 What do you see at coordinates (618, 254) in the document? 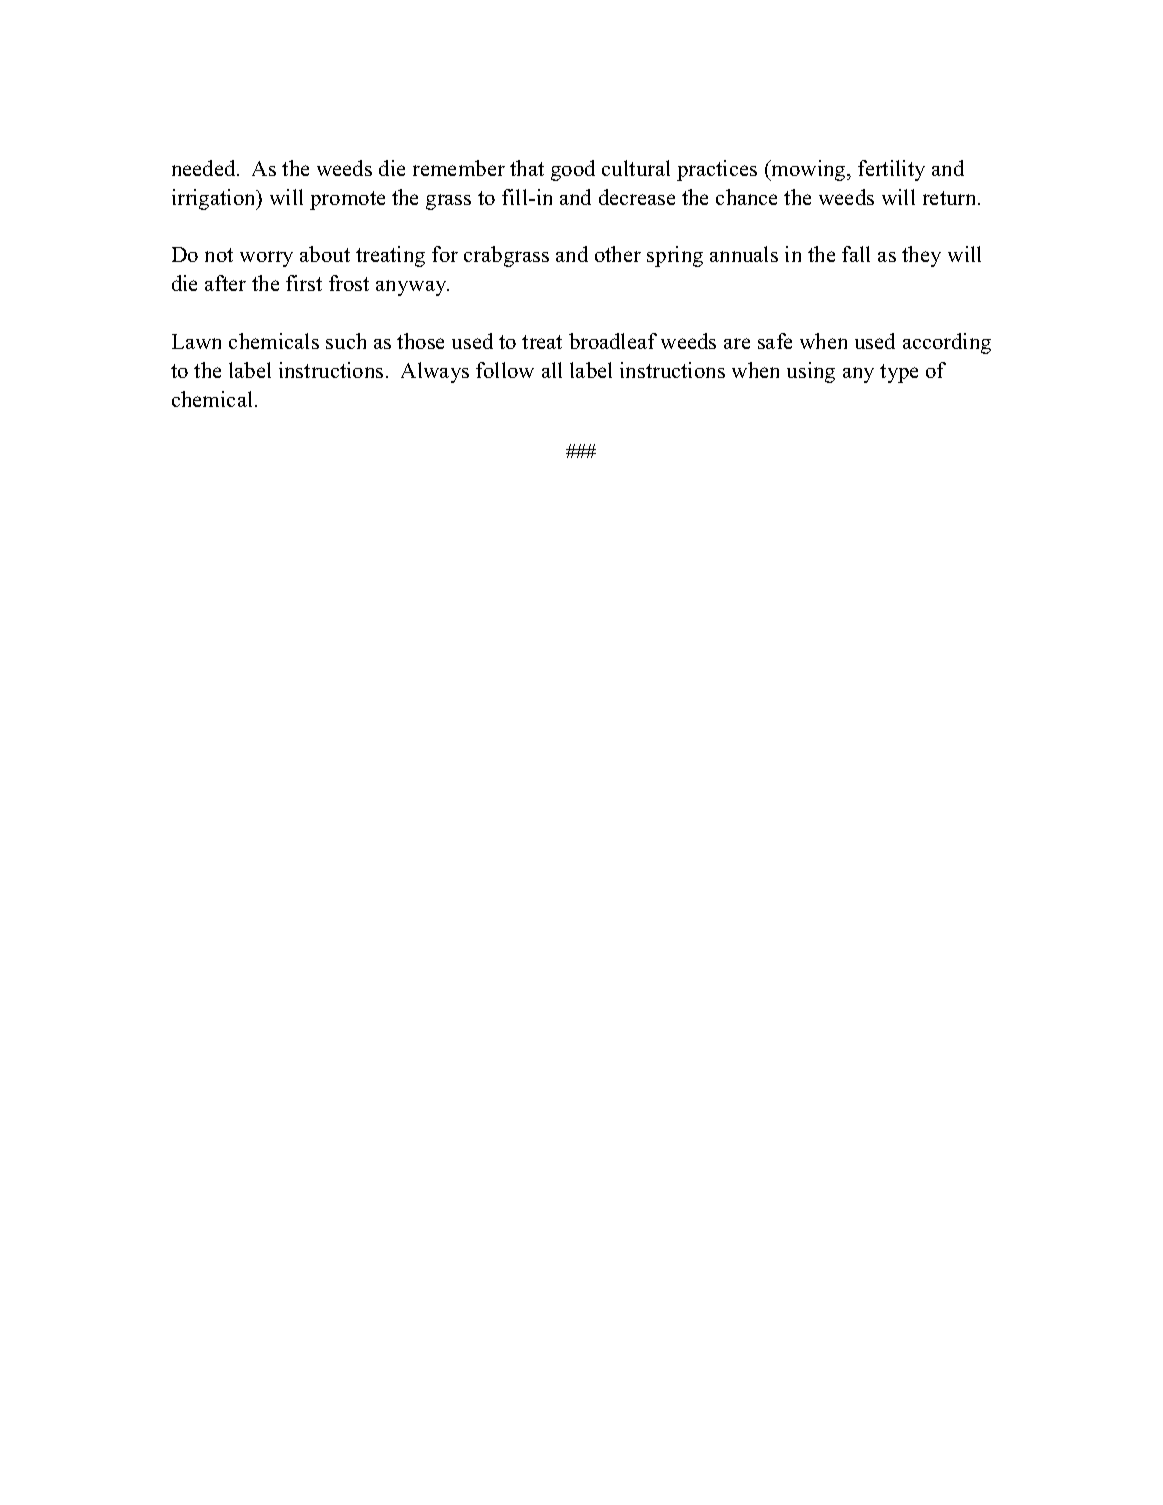
I see `other` at bounding box center [618, 254].
